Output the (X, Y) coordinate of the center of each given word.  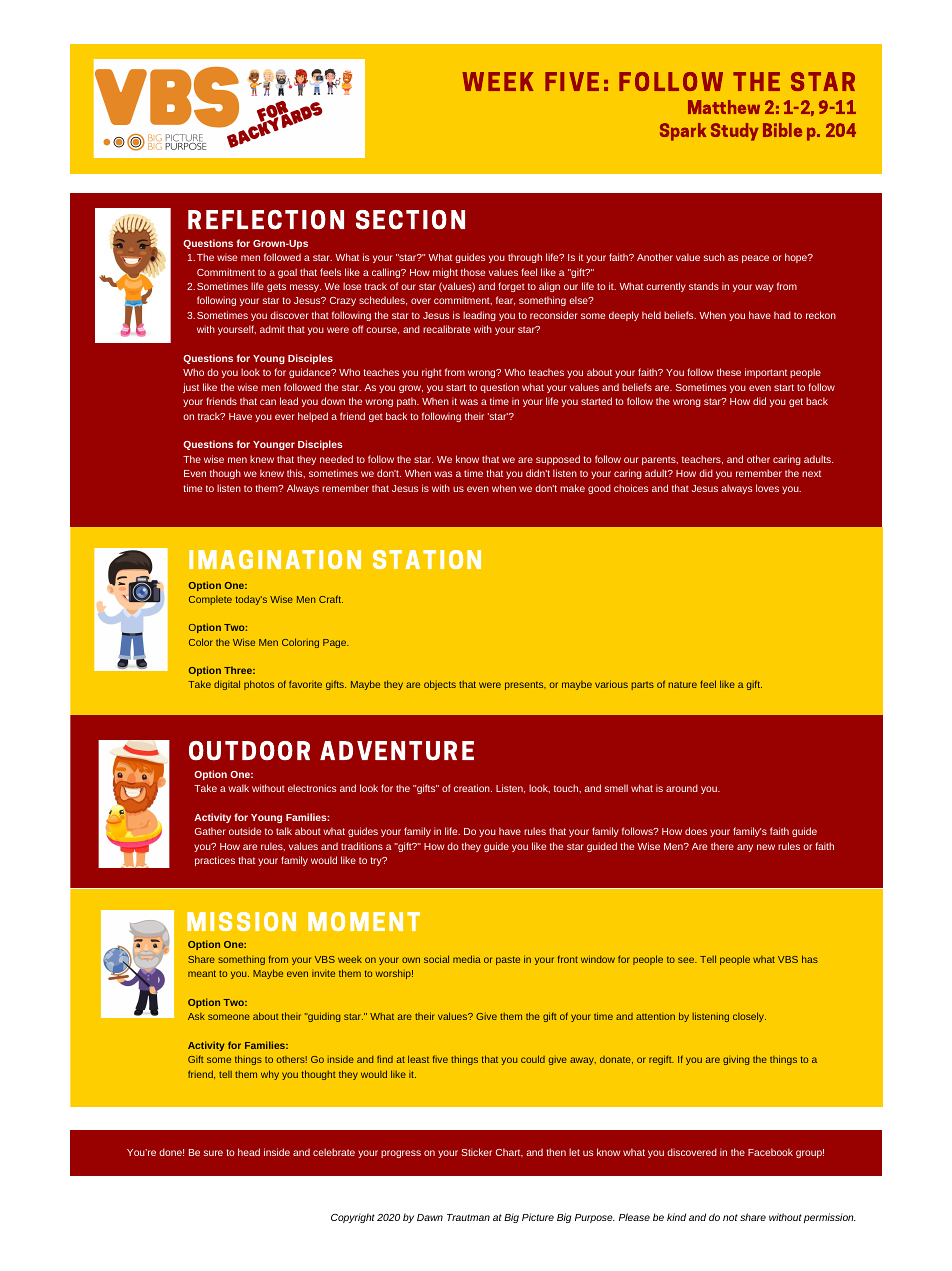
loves (767, 488)
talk (284, 831)
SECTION (410, 220)
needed (336, 459)
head (249, 1152)
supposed (558, 460)
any (745, 848)
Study (734, 132)
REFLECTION (266, 220)
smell (616, 788)
